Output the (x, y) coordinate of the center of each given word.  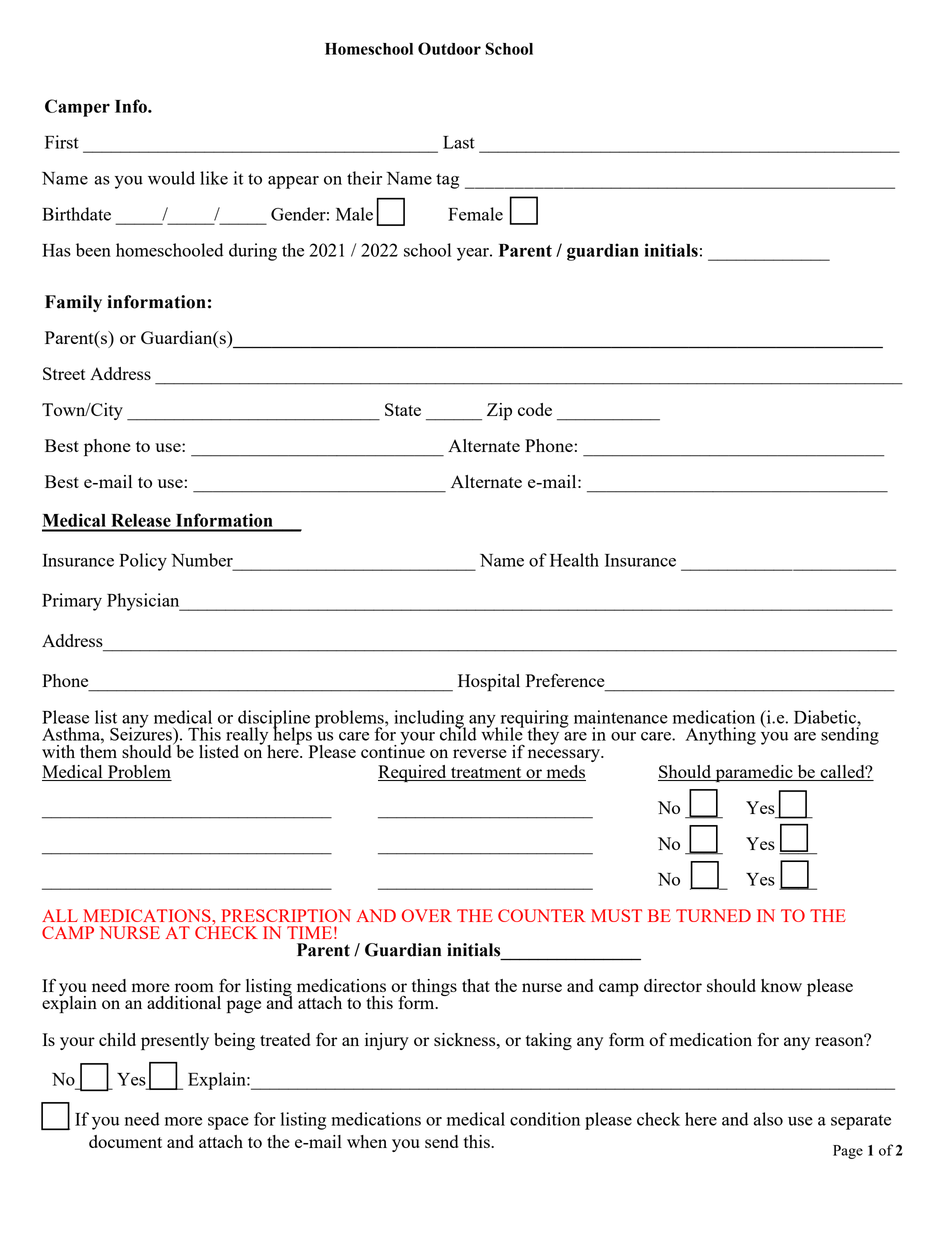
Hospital (489, 683)
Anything (720, 736)
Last (459, 142)
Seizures (142, 733)
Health (574, 560)
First (62, 142)
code (535, 409)
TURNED (713, 915)
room (194, 987)
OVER (427, 915)
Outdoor (449, 48)
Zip (499, 412)
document (125, 1141)
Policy (143, 562)
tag (447, 181)
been (93, 250)
